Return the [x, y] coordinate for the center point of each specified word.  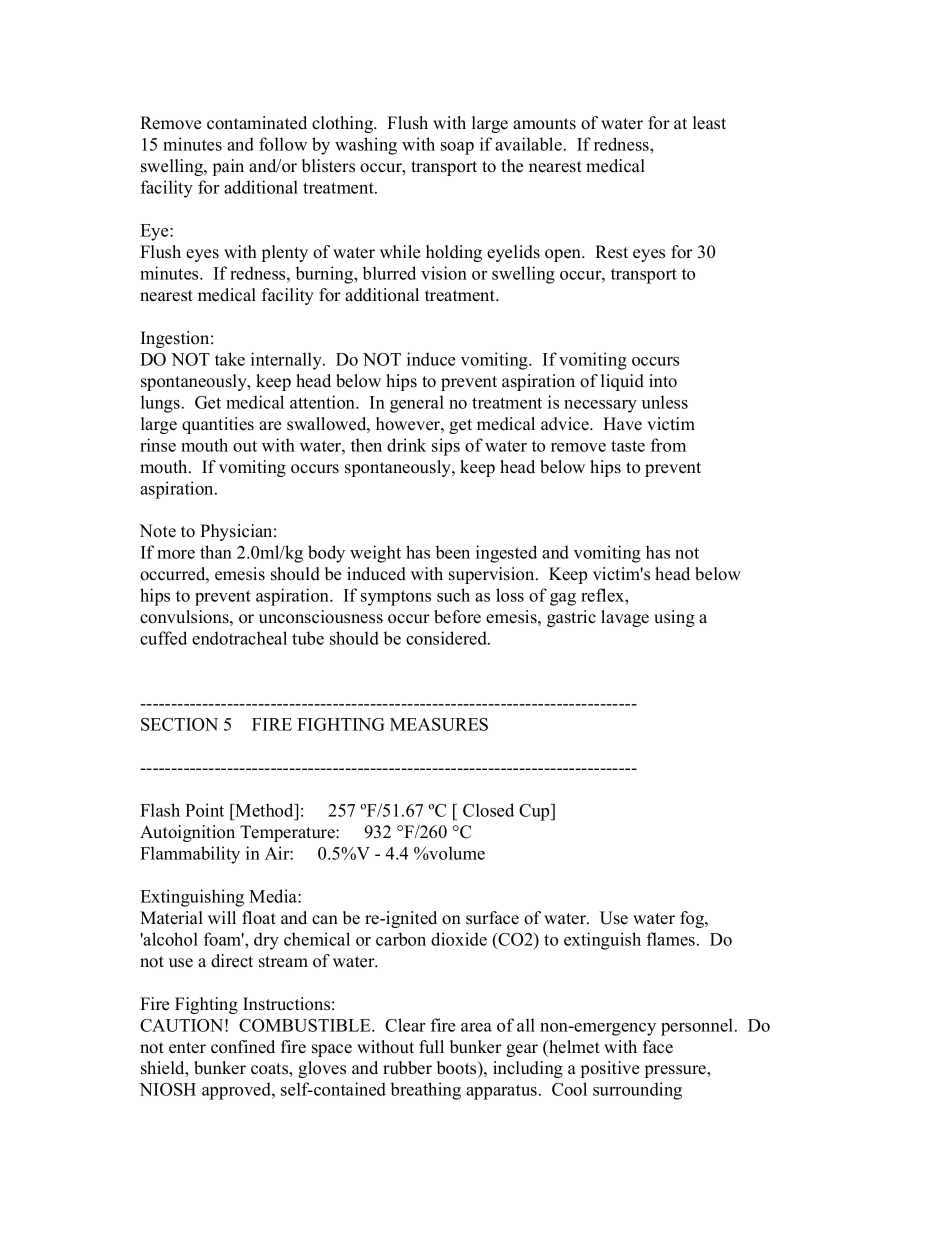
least [709, 123]
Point [204, 810]
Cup [535, 812]
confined [243, 1047]
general [417, 404]
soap [457, 148]
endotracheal [239, 638]
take [230, 359]
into [663, 381]
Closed [488, 810]
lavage [625, 618]
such [453, 595]
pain [228, 167]
